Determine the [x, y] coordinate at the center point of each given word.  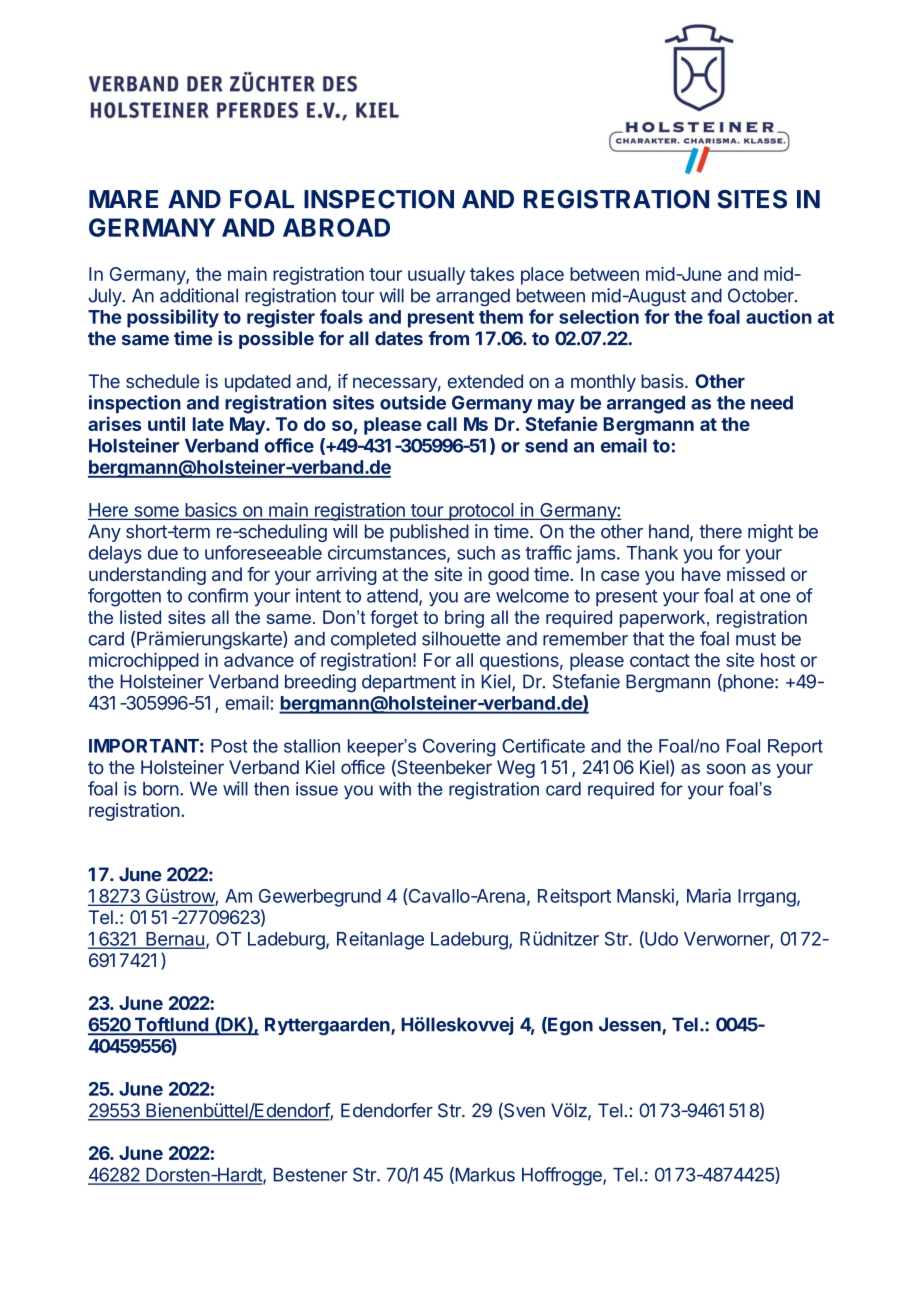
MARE [123, 199]
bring [464, 619]
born [161, 789]
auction [779, 316]
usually [436, 276]
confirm [218, 595]
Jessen [630, 1024]
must [756, 639]
